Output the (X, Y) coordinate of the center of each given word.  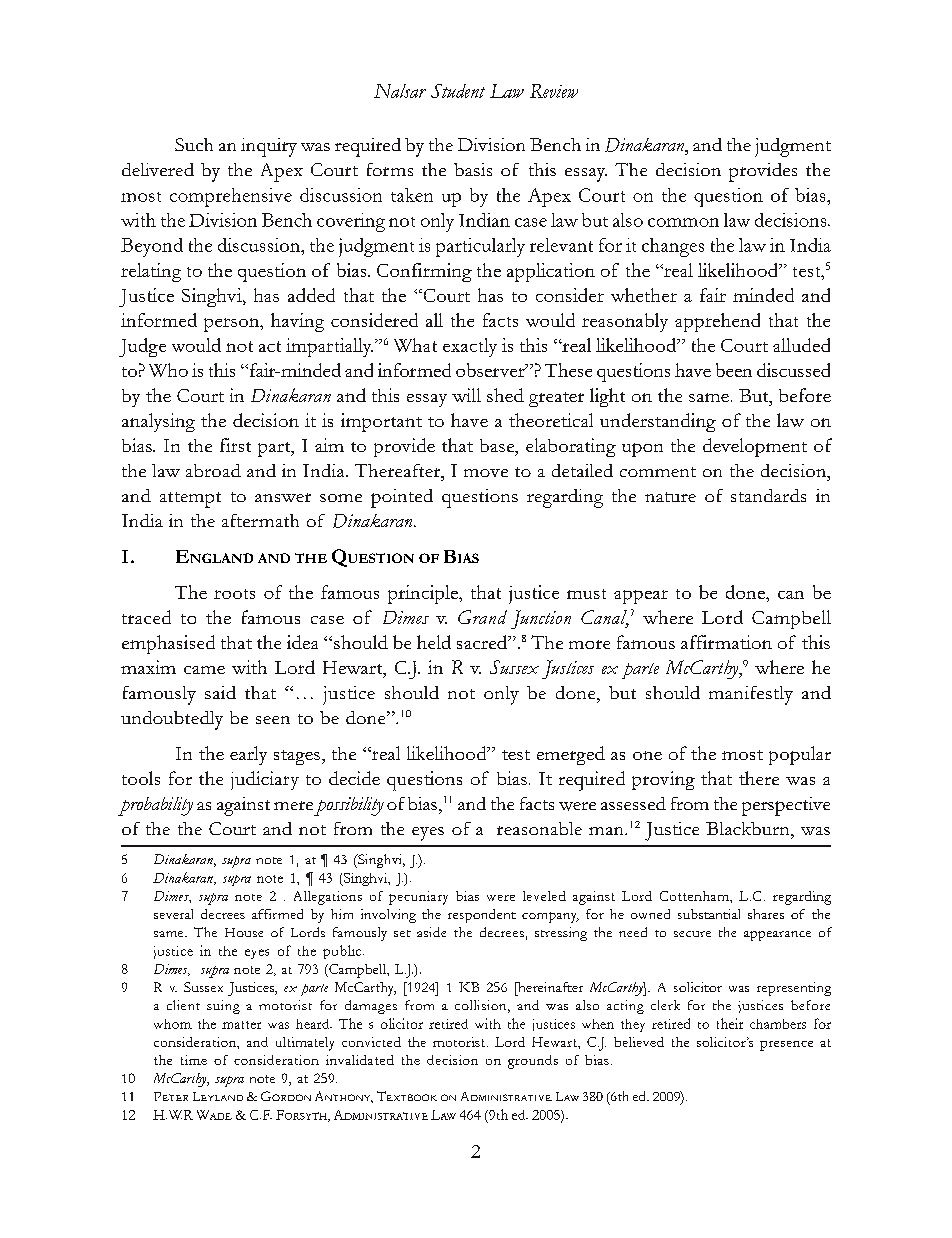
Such (194, 144)
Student (458, 91)
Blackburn (749, 829)
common (683, 222)
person (232, 325)
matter (241, 1025)
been (734, 370)
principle (424, 594)
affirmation (726, 642)
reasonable (539, 828)
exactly (470, 347)
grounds (533, 1062)
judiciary (265, 780)
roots (234, 594)
